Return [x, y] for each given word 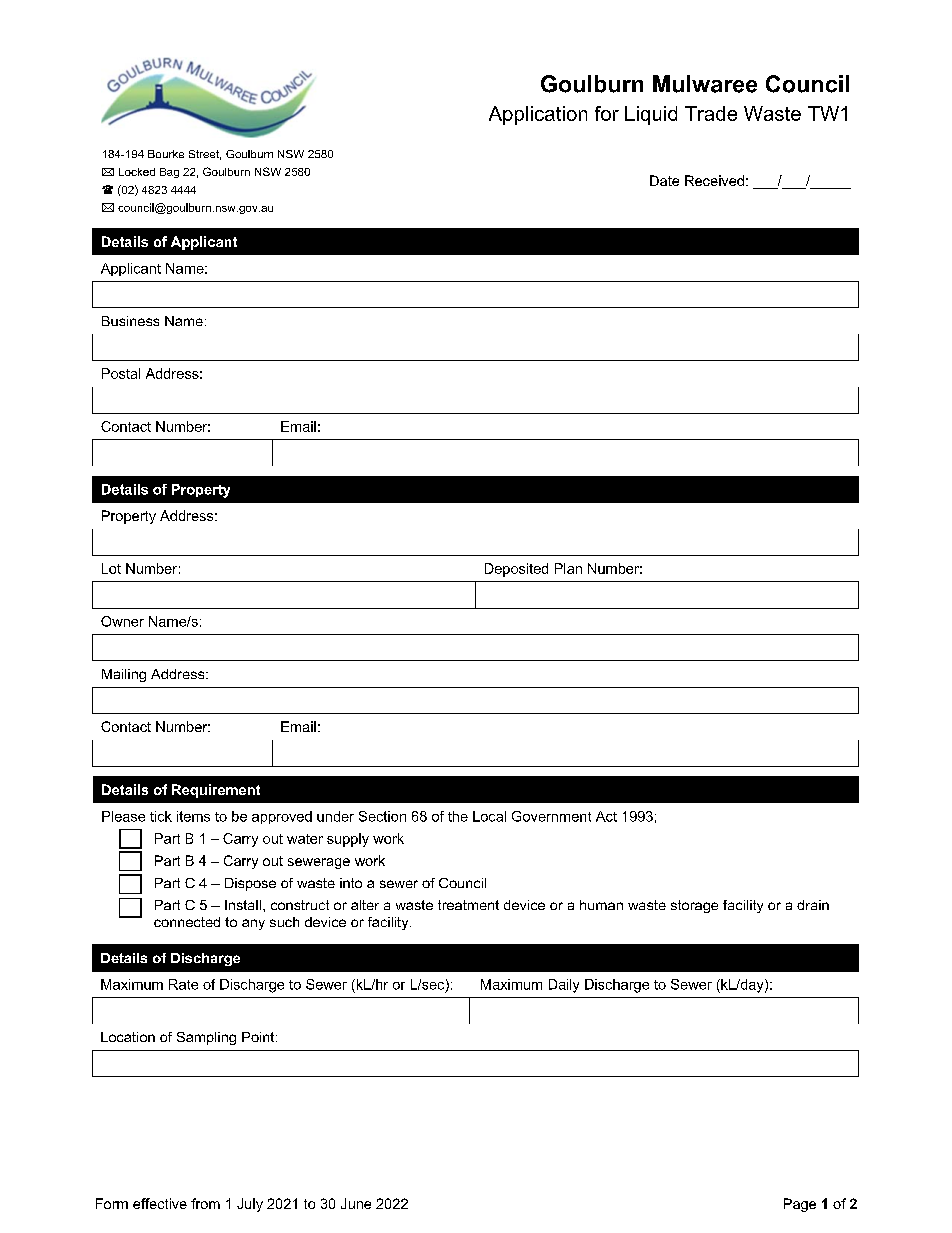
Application [538, 115]
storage [694, 906]
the [458, 816]
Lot [111, 568]
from [205, 1203]
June [356, 1203]
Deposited [516, 570]
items [193, 816]
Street [205, 155]
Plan [568, 568]
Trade [711, 113]
